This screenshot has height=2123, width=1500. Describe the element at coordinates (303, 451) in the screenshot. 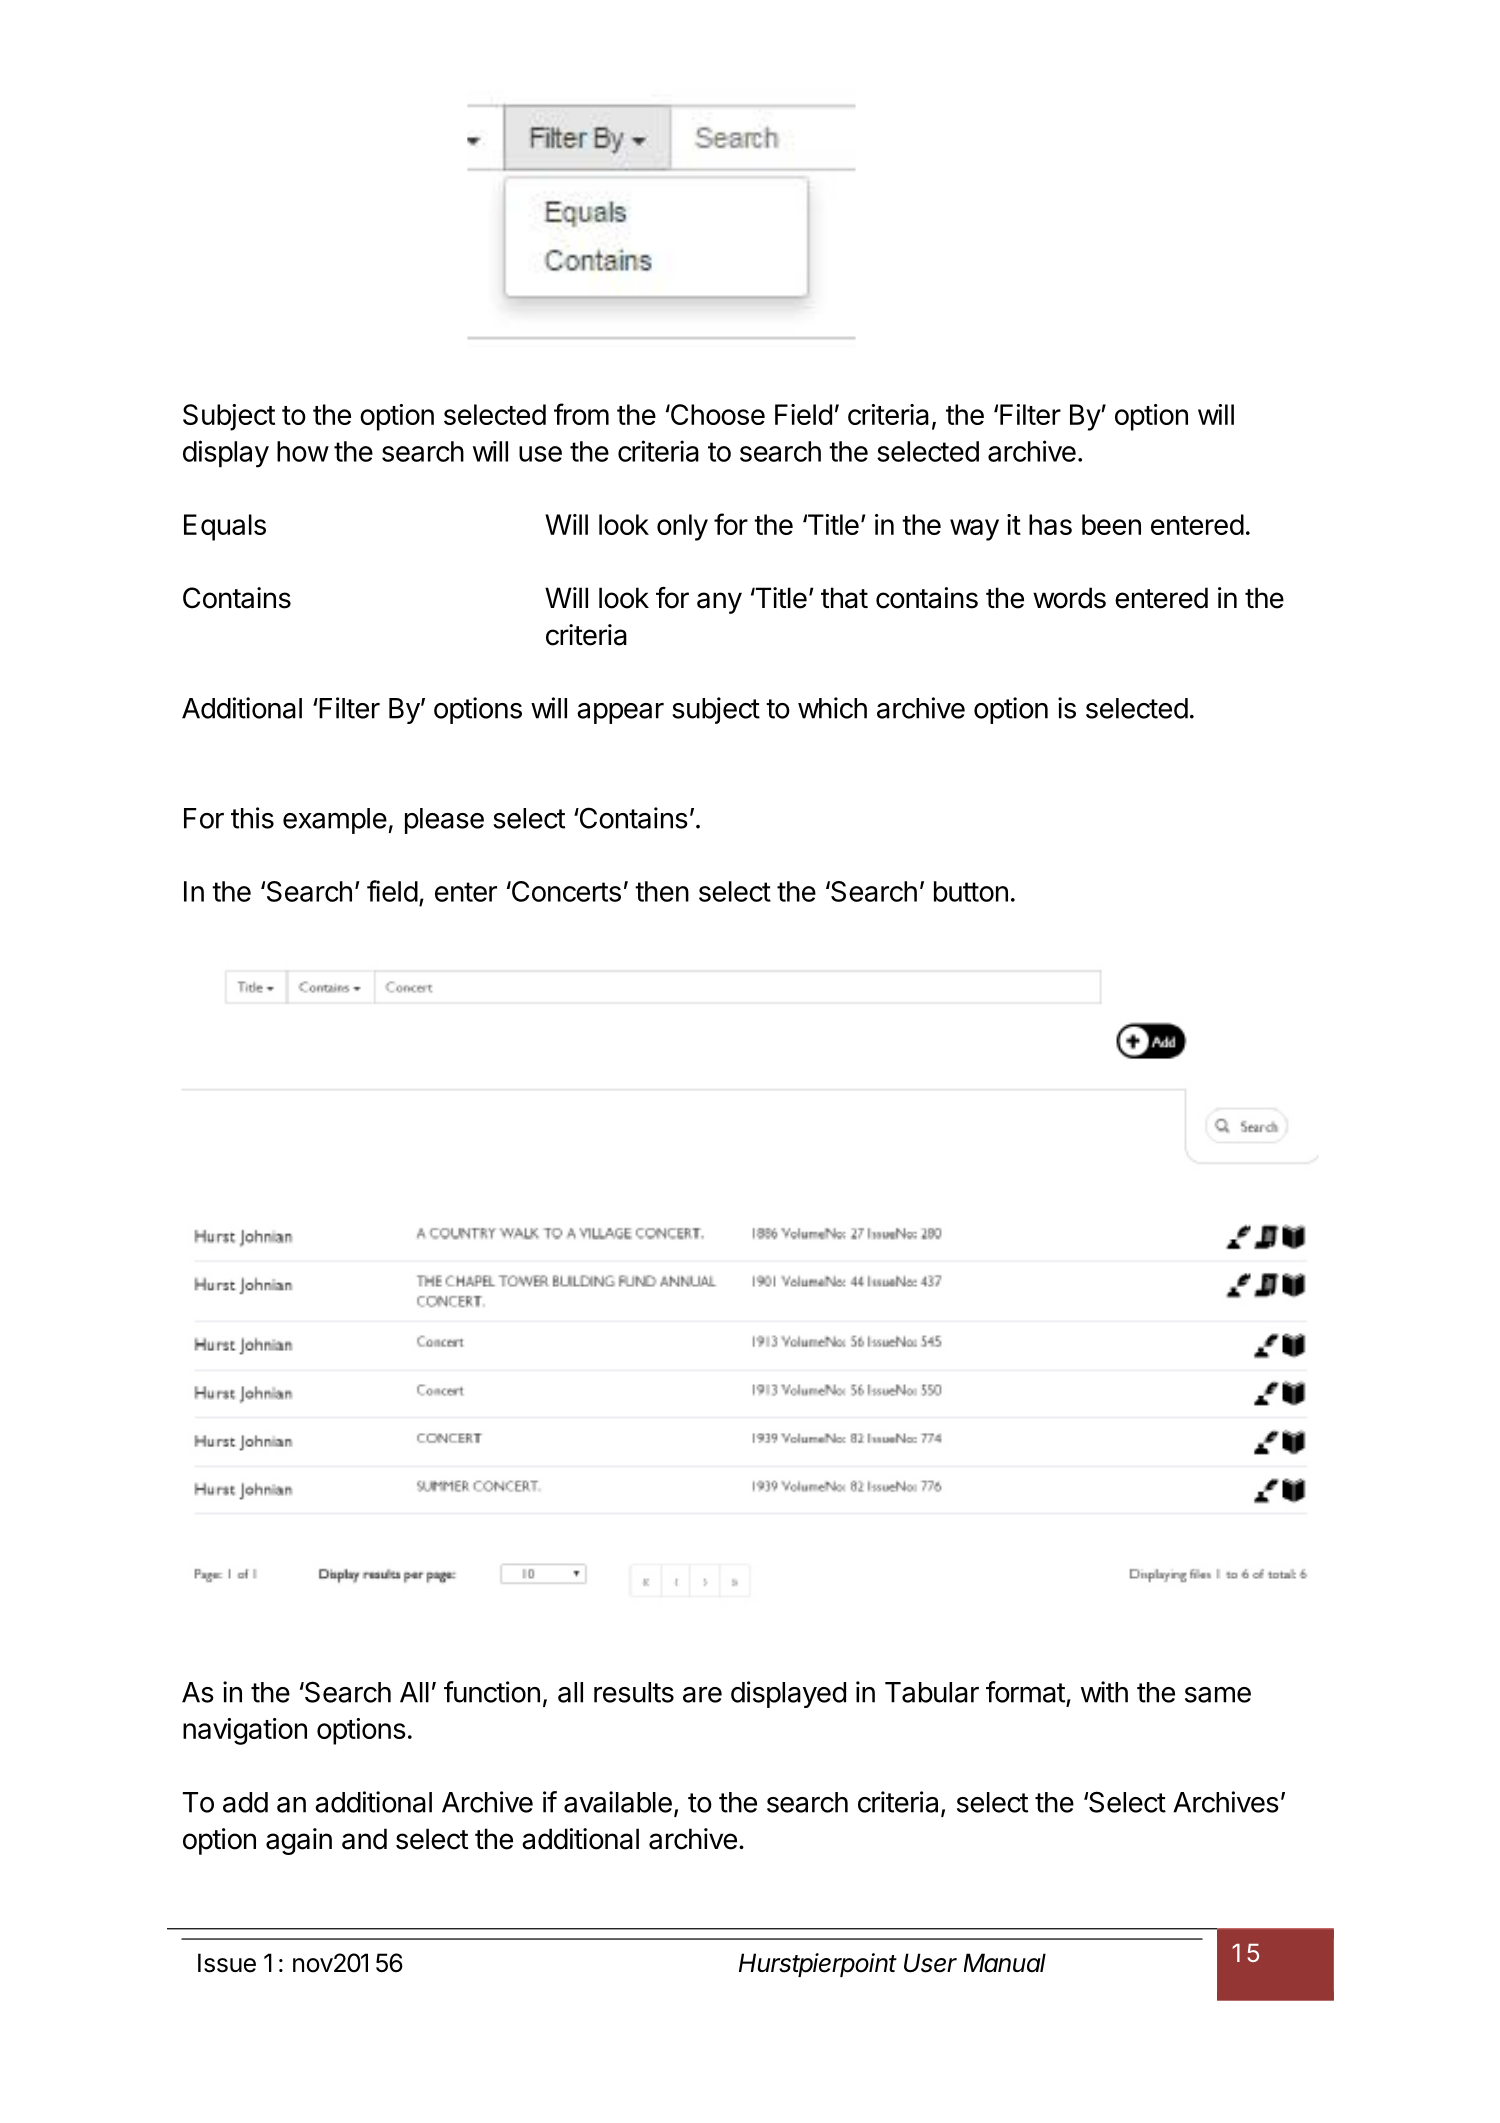

I see `how` at that location.
